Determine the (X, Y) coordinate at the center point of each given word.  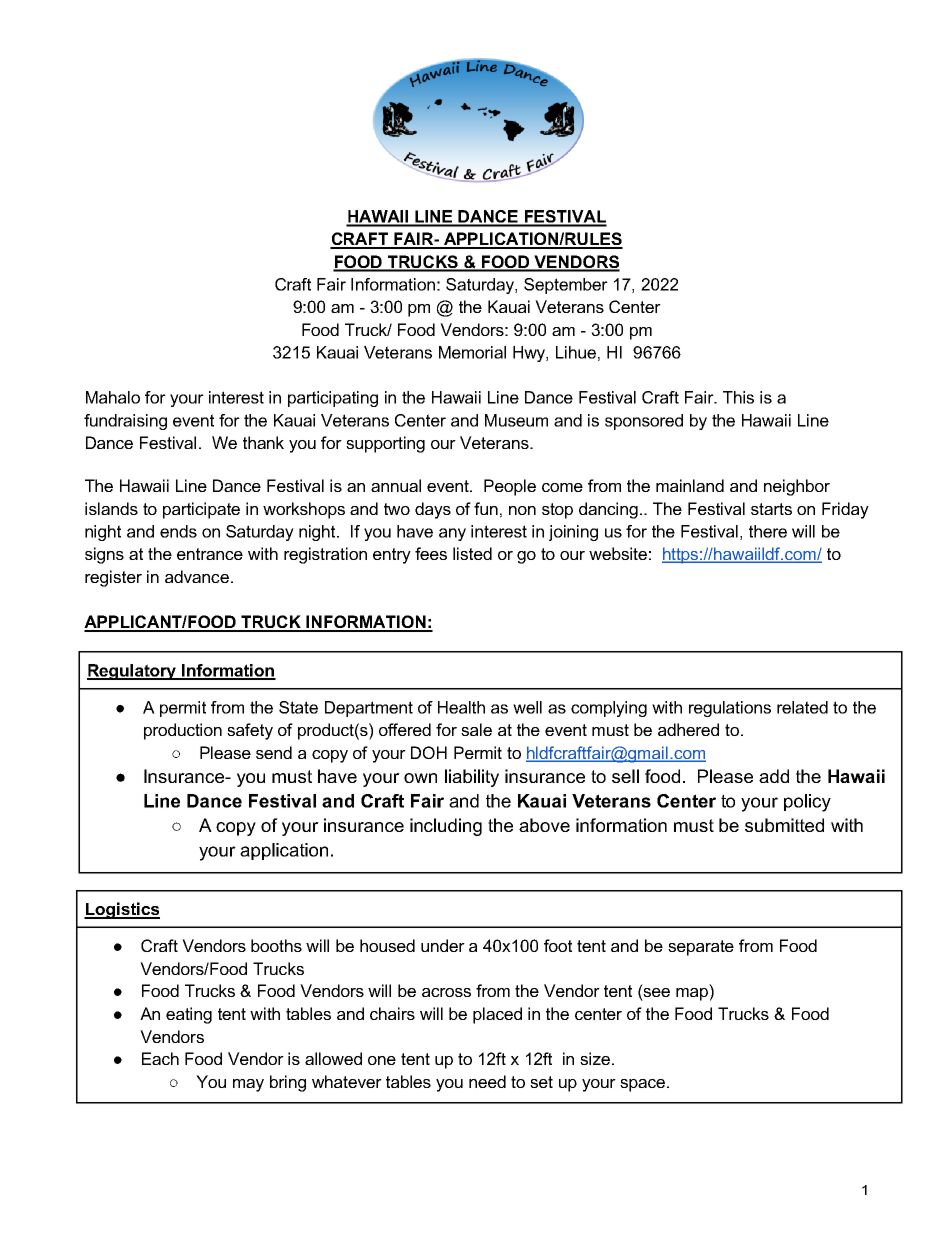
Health (461, 707)
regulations (730, 709)
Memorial (472, 352)
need (487, 1081)
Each (160, 1058)
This (738, 397)
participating (333, 399)
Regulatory (133, 672)
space (644, 1085)
